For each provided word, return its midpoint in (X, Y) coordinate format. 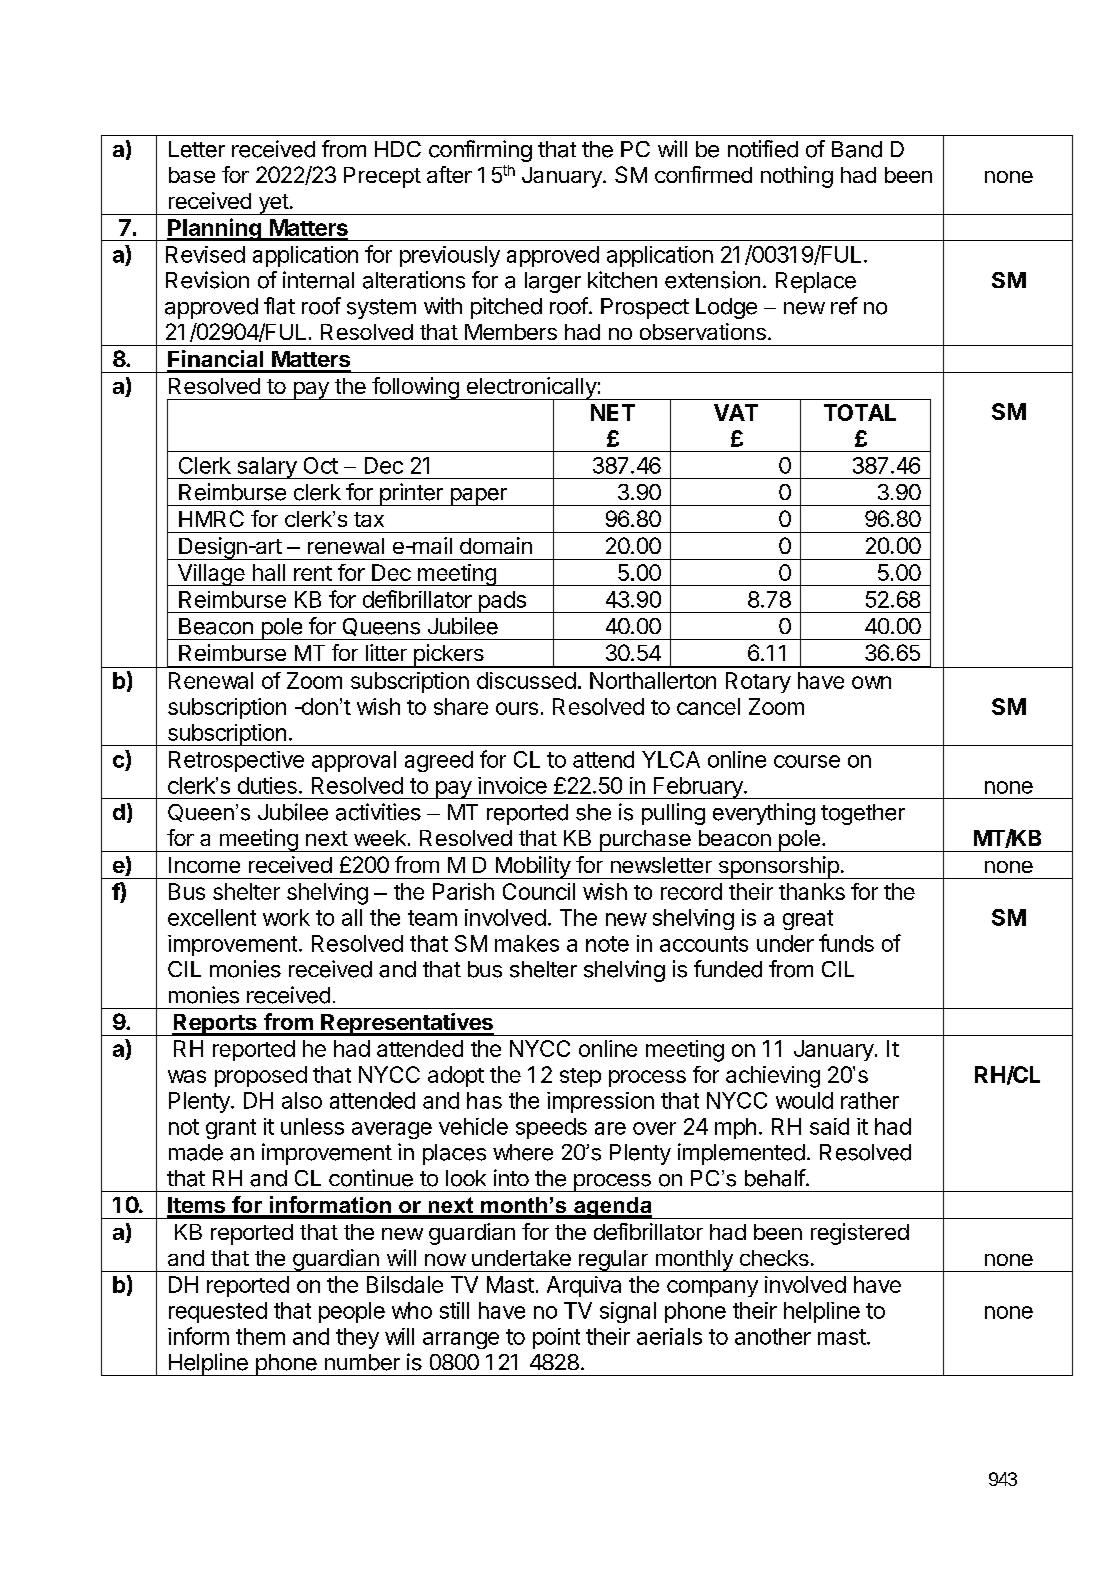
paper (478, 497)
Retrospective (236, 761)
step (580, 1077)
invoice (512, 785)
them (260, 1336)
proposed (261, 1076)
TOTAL (860, 412)
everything (764, 814)
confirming (480, 151)
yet (273, 204)
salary (266, 468)
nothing (797, 177)
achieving (773, 1077)
